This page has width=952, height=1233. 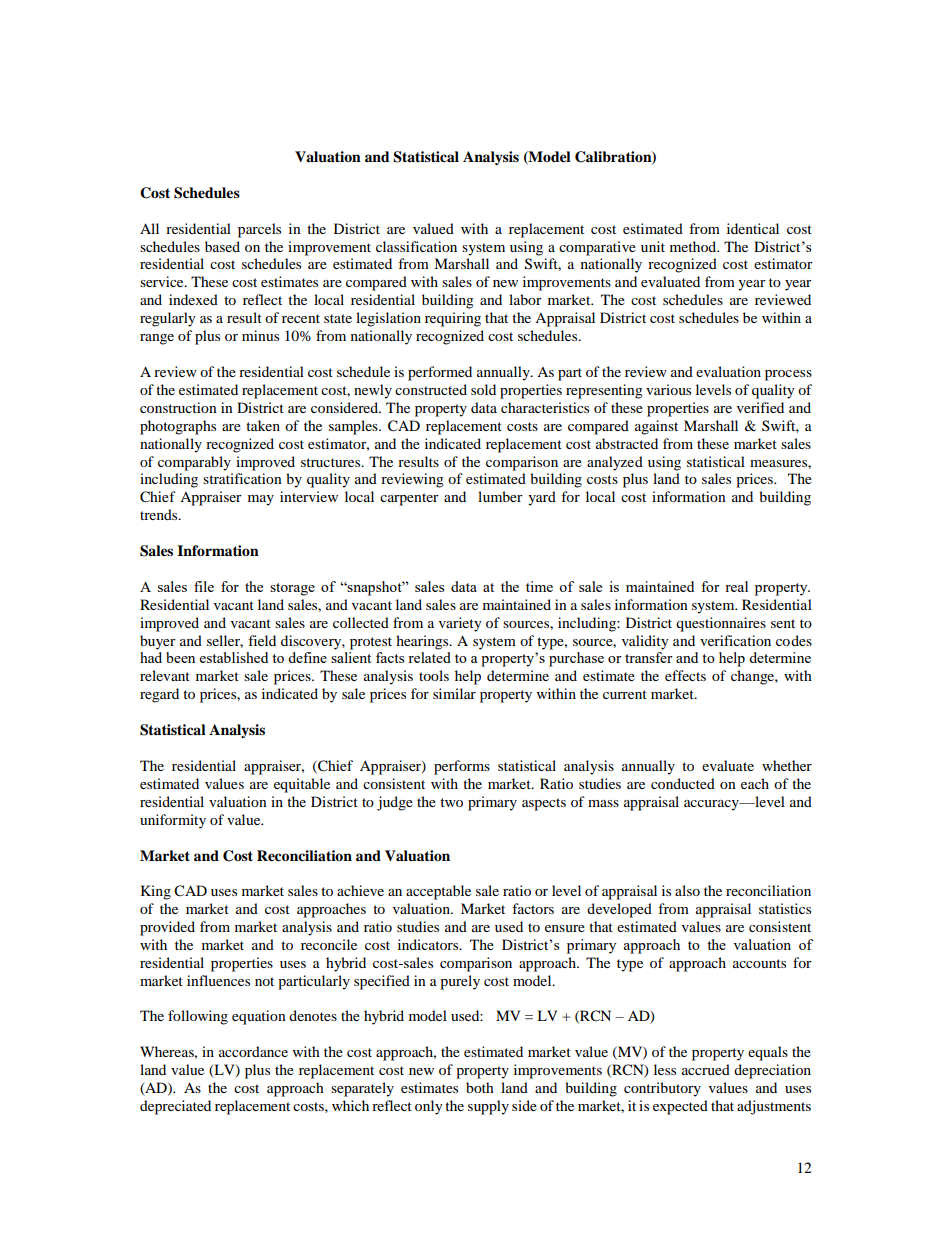 What do you see at coordinates (694, 246) in the page?
I see `method` at bounding box center [694, 246].
